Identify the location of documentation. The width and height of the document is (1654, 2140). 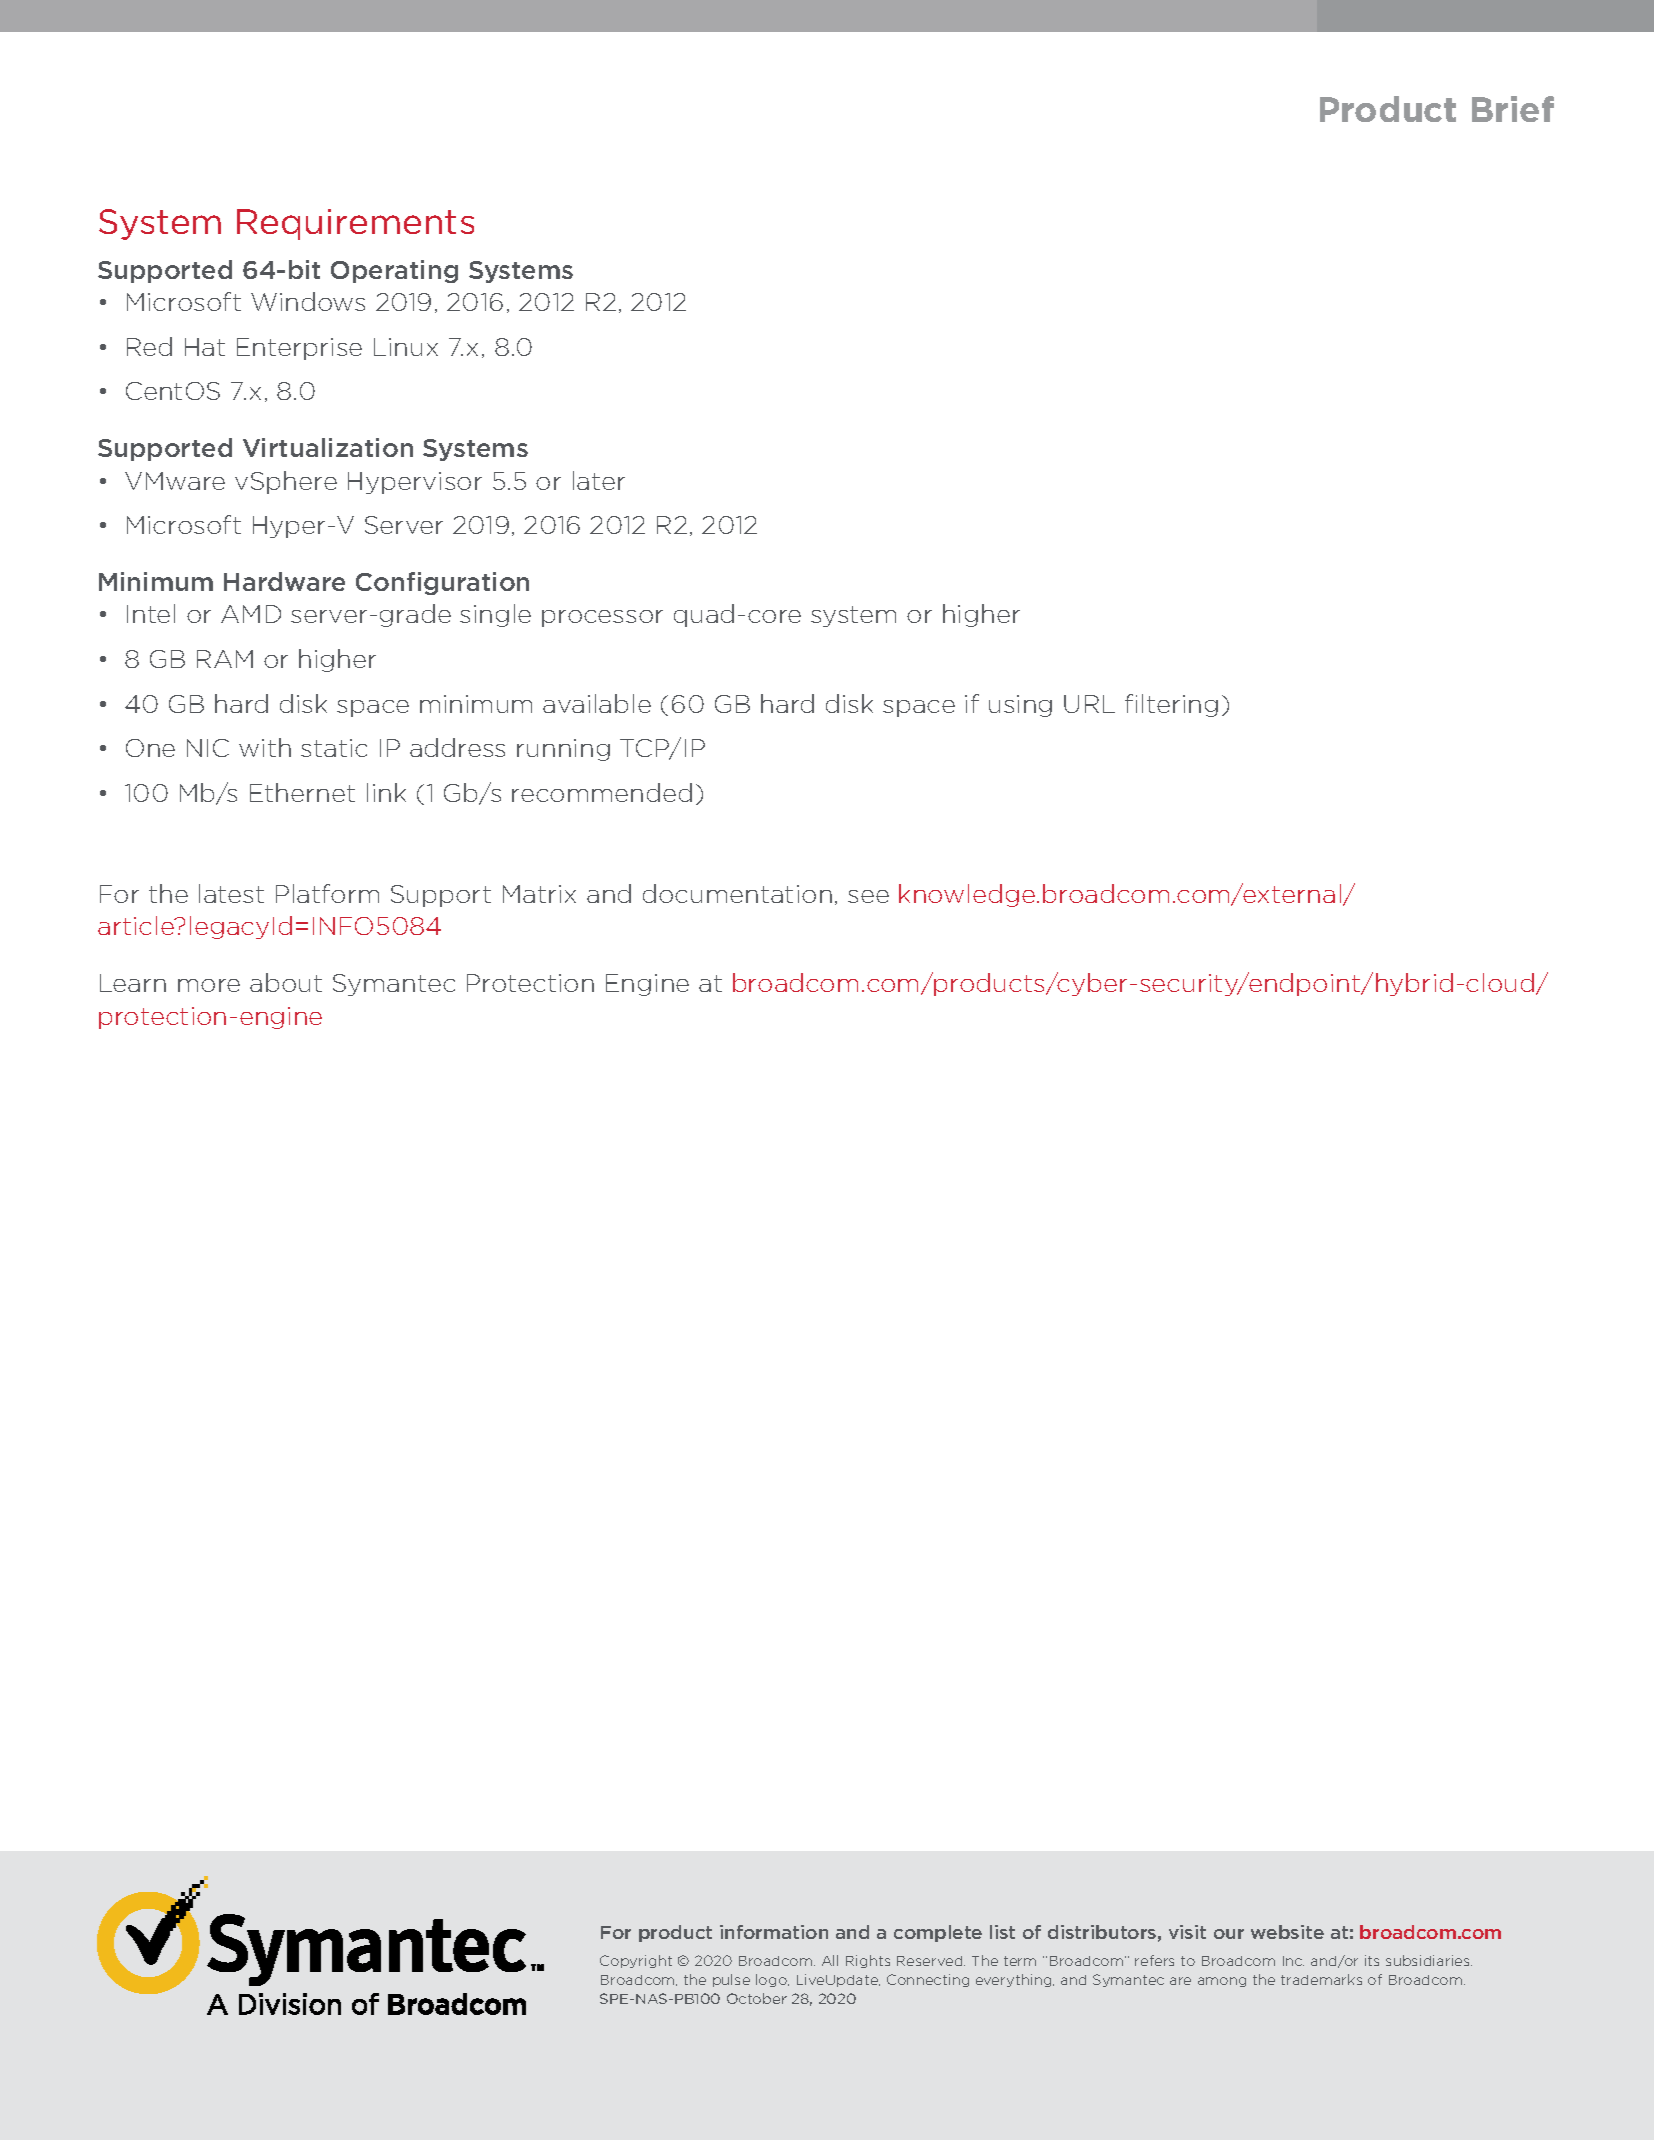
(737, 893).
